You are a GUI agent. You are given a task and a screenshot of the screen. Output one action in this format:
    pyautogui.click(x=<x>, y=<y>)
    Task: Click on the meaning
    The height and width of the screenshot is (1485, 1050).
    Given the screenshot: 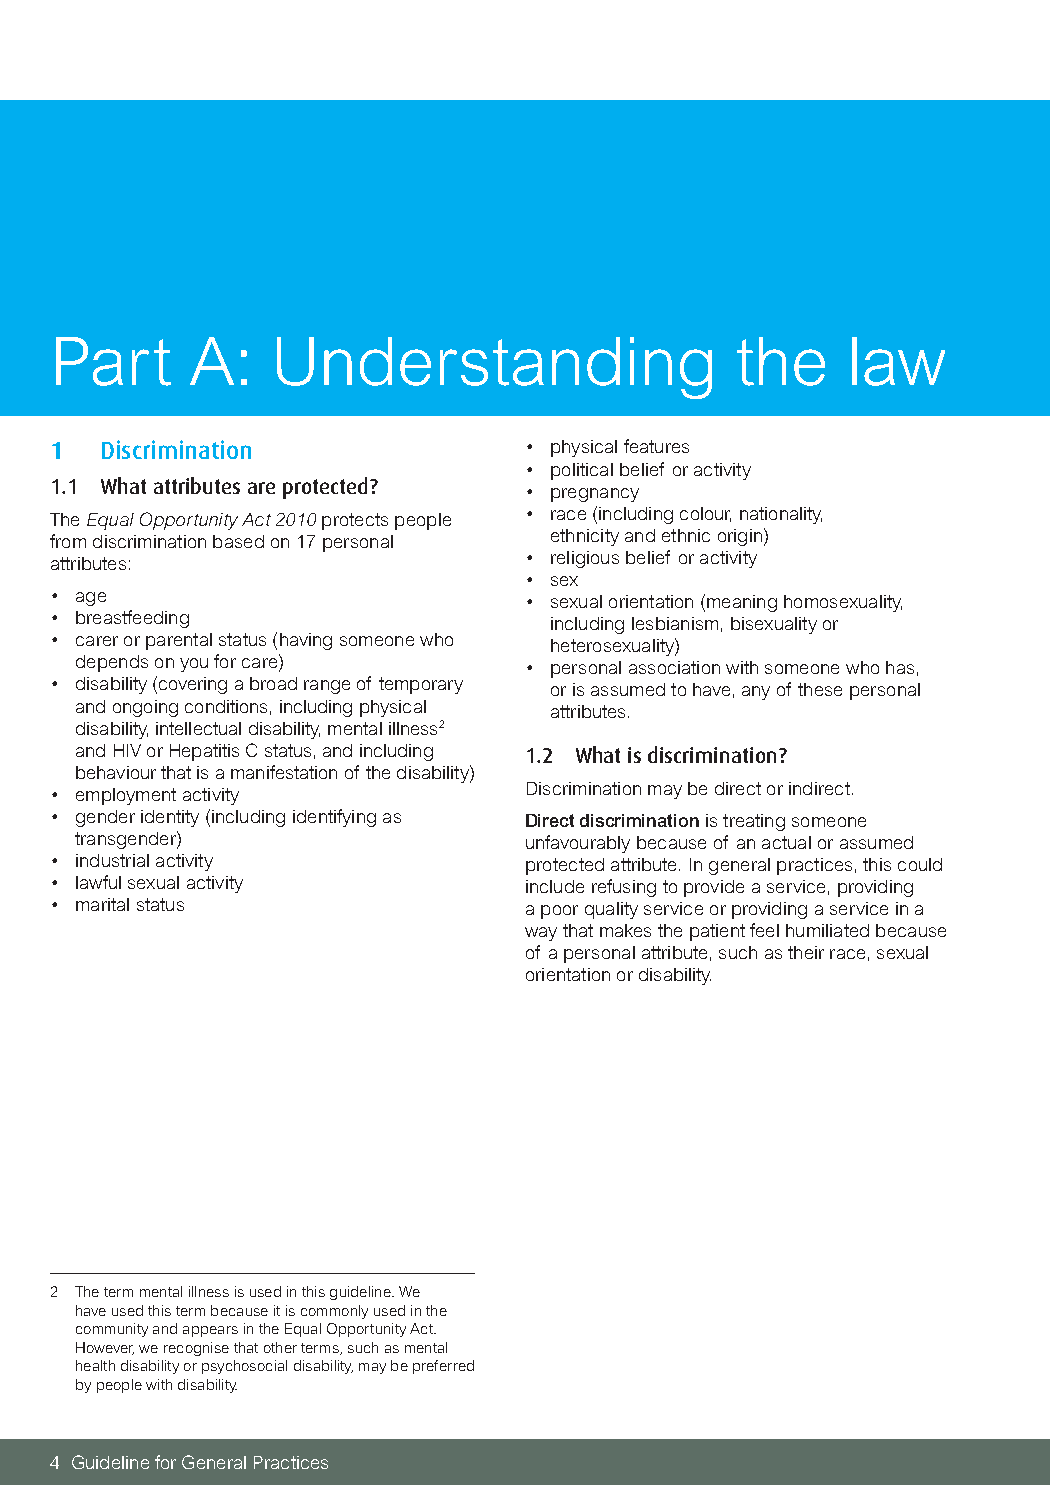 What is the action you would take?
    pyautogui.click(x=742, y=603)
